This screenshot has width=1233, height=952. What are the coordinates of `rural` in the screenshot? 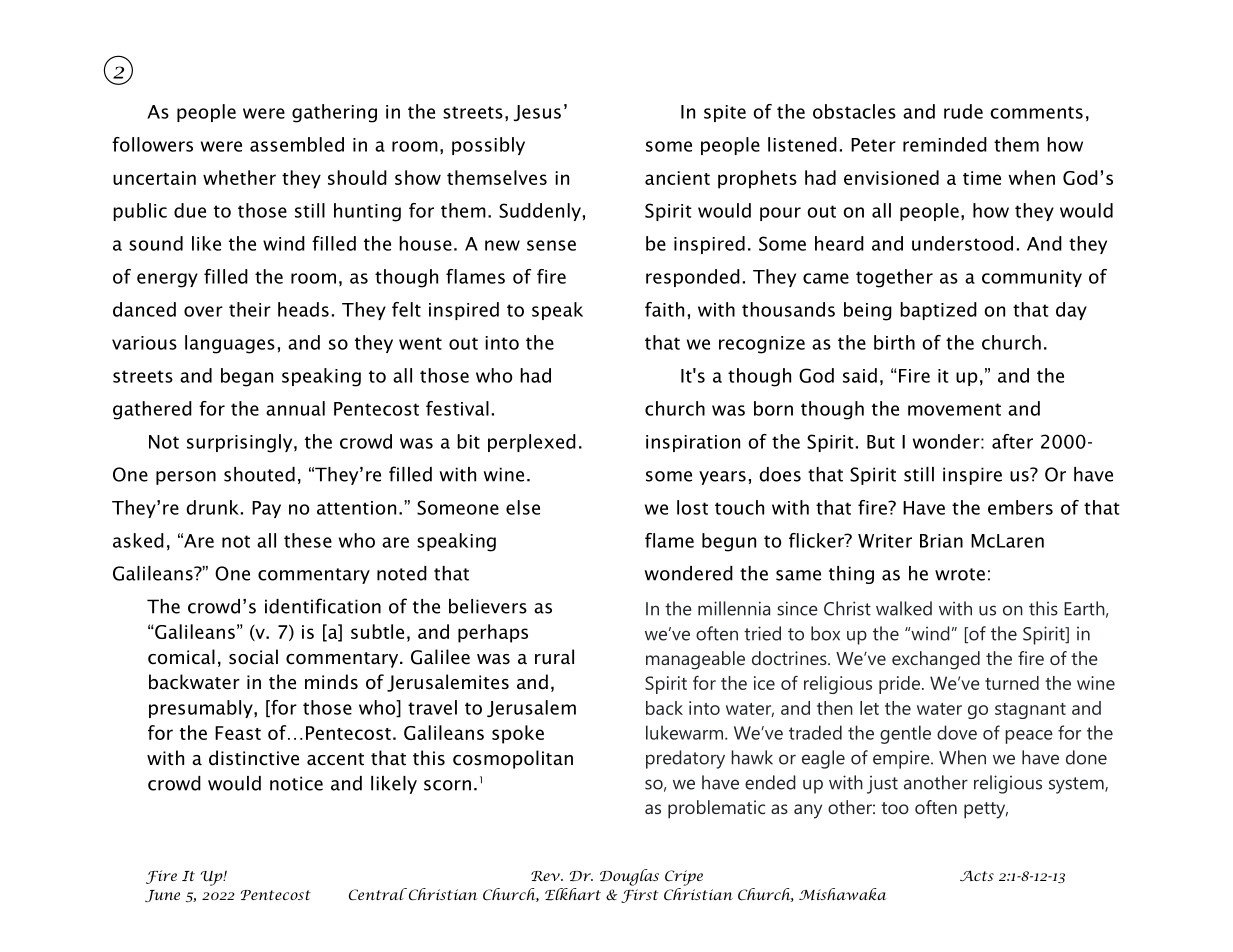 It's located at (554, 657).
